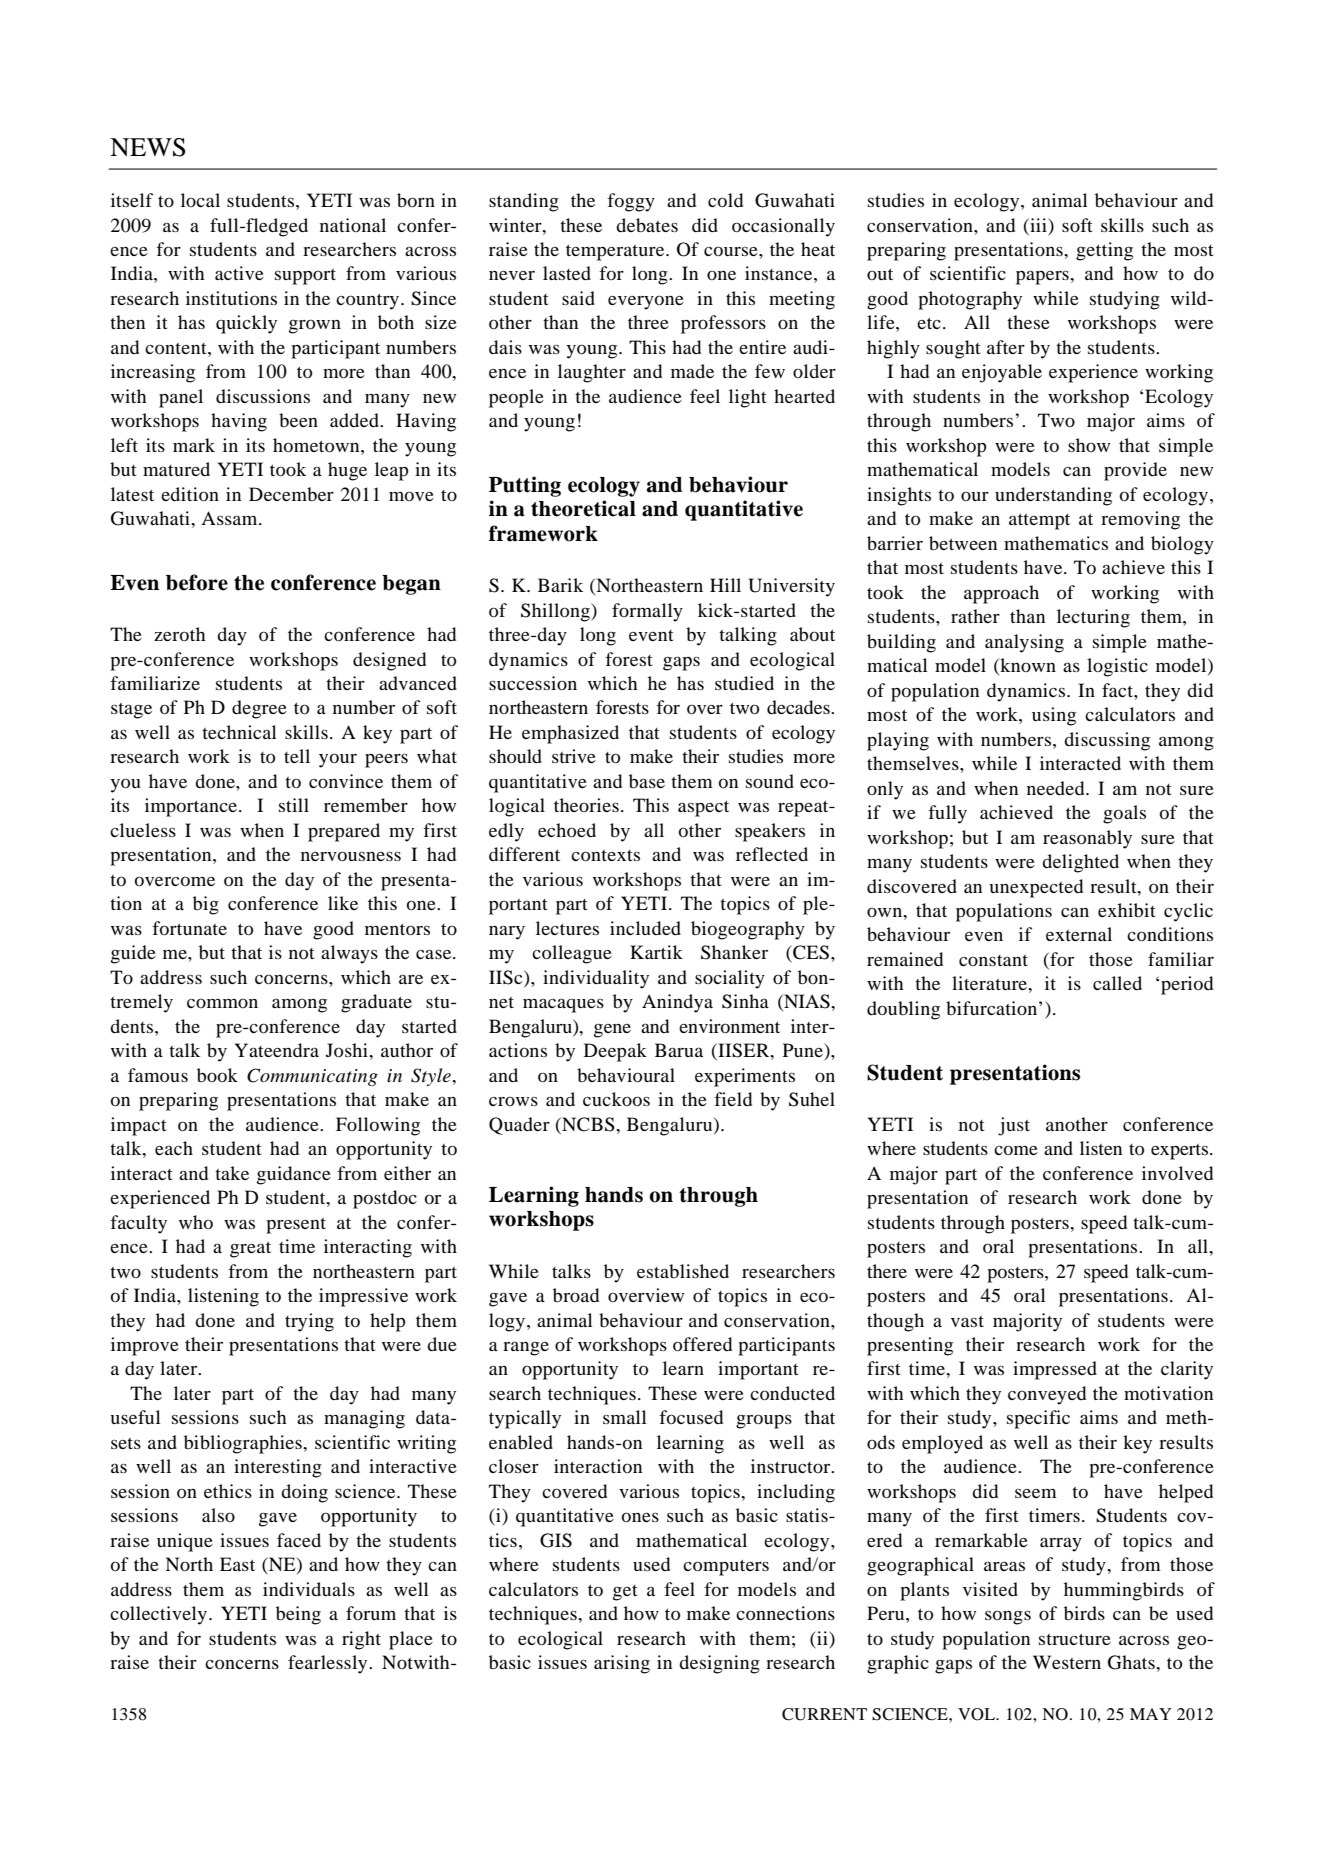 Image resolution: width=1324 pixels, height=1874 pixels. I want to click on big, so click(206, 905).
